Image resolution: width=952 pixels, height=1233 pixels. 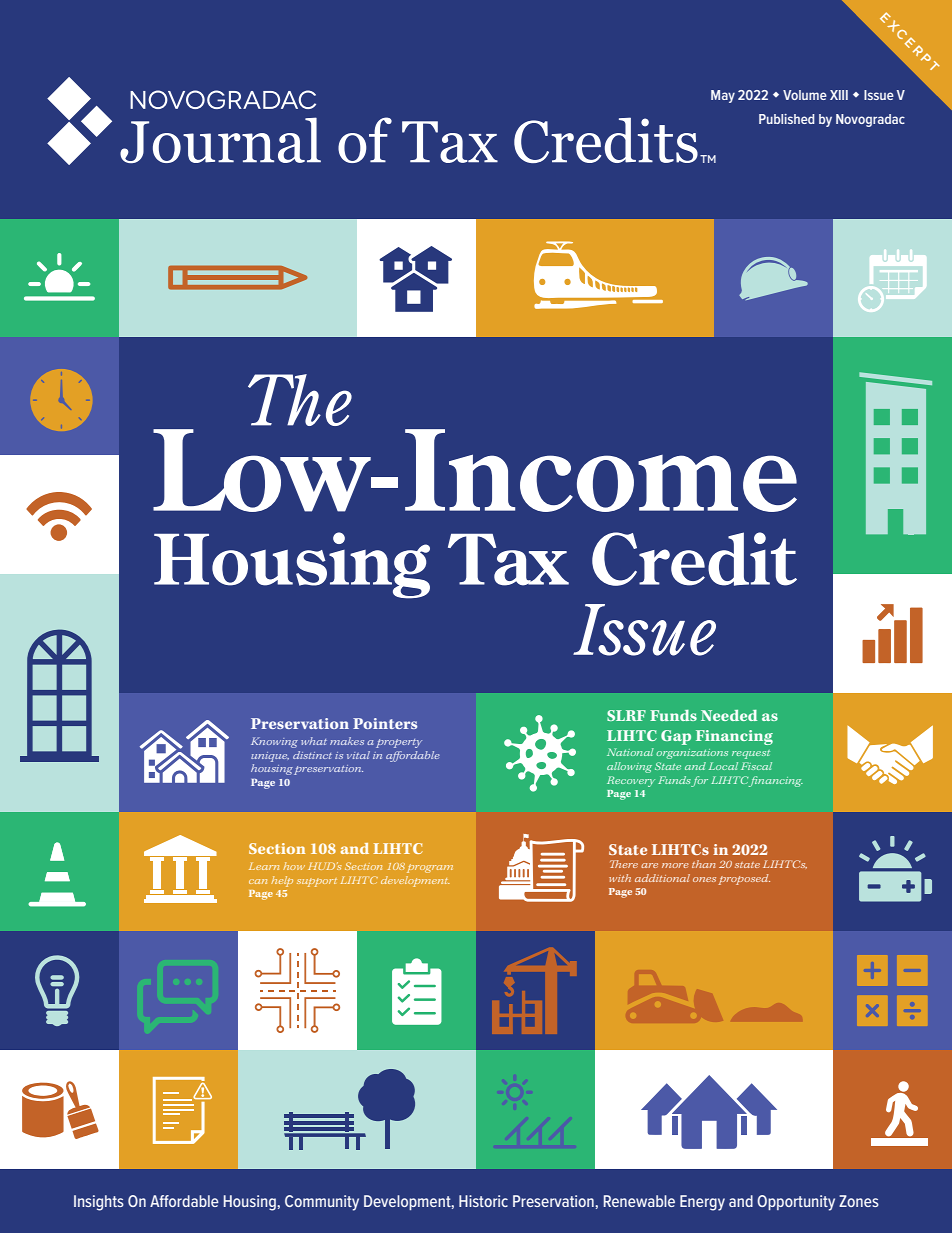 What do you see at coordinates (796, 1203) in the screenshot?
I see `Opportunity` at bounding box center [796, 1203].
